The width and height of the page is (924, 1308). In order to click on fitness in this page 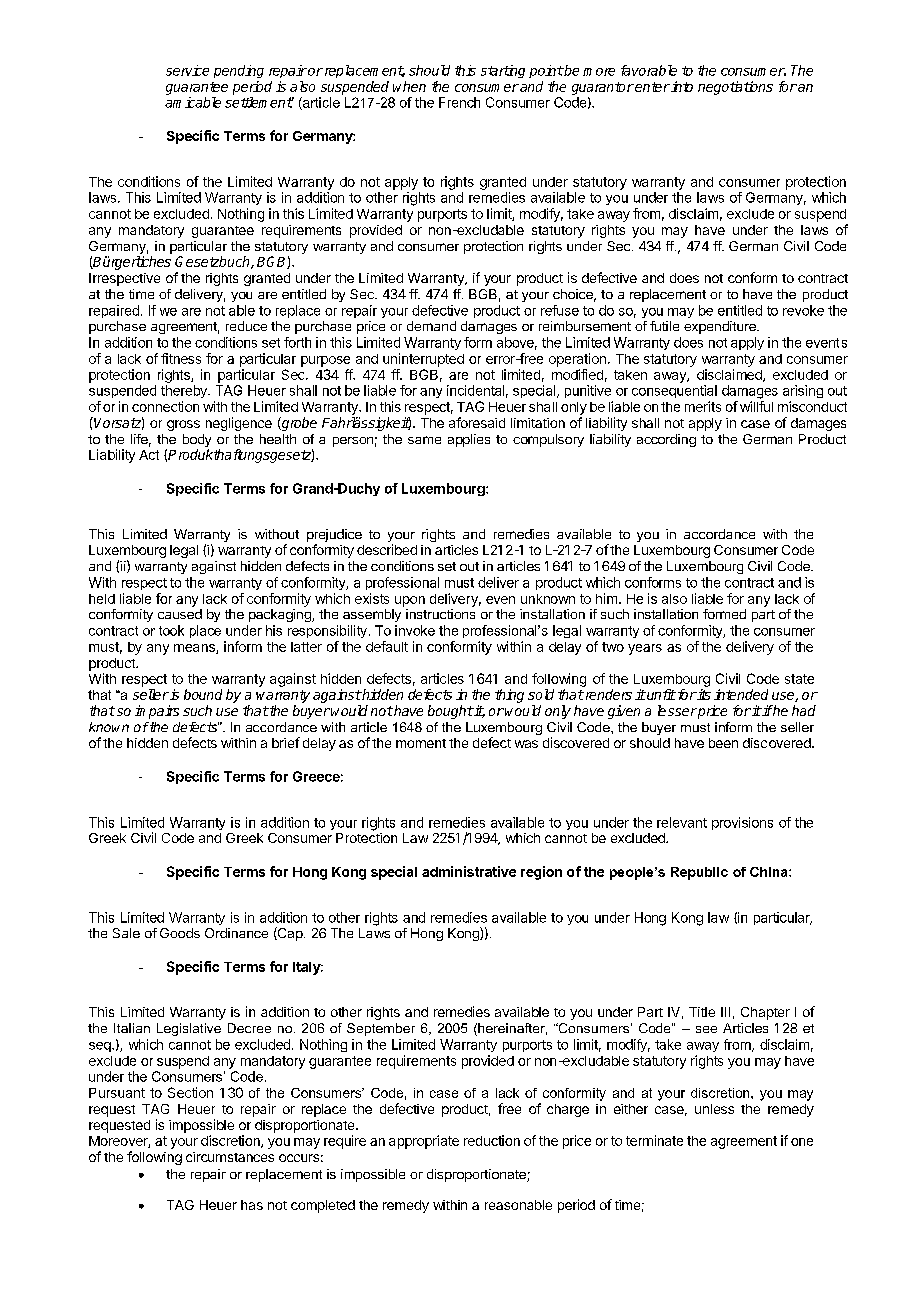, I will do `click(181, 358)`.
